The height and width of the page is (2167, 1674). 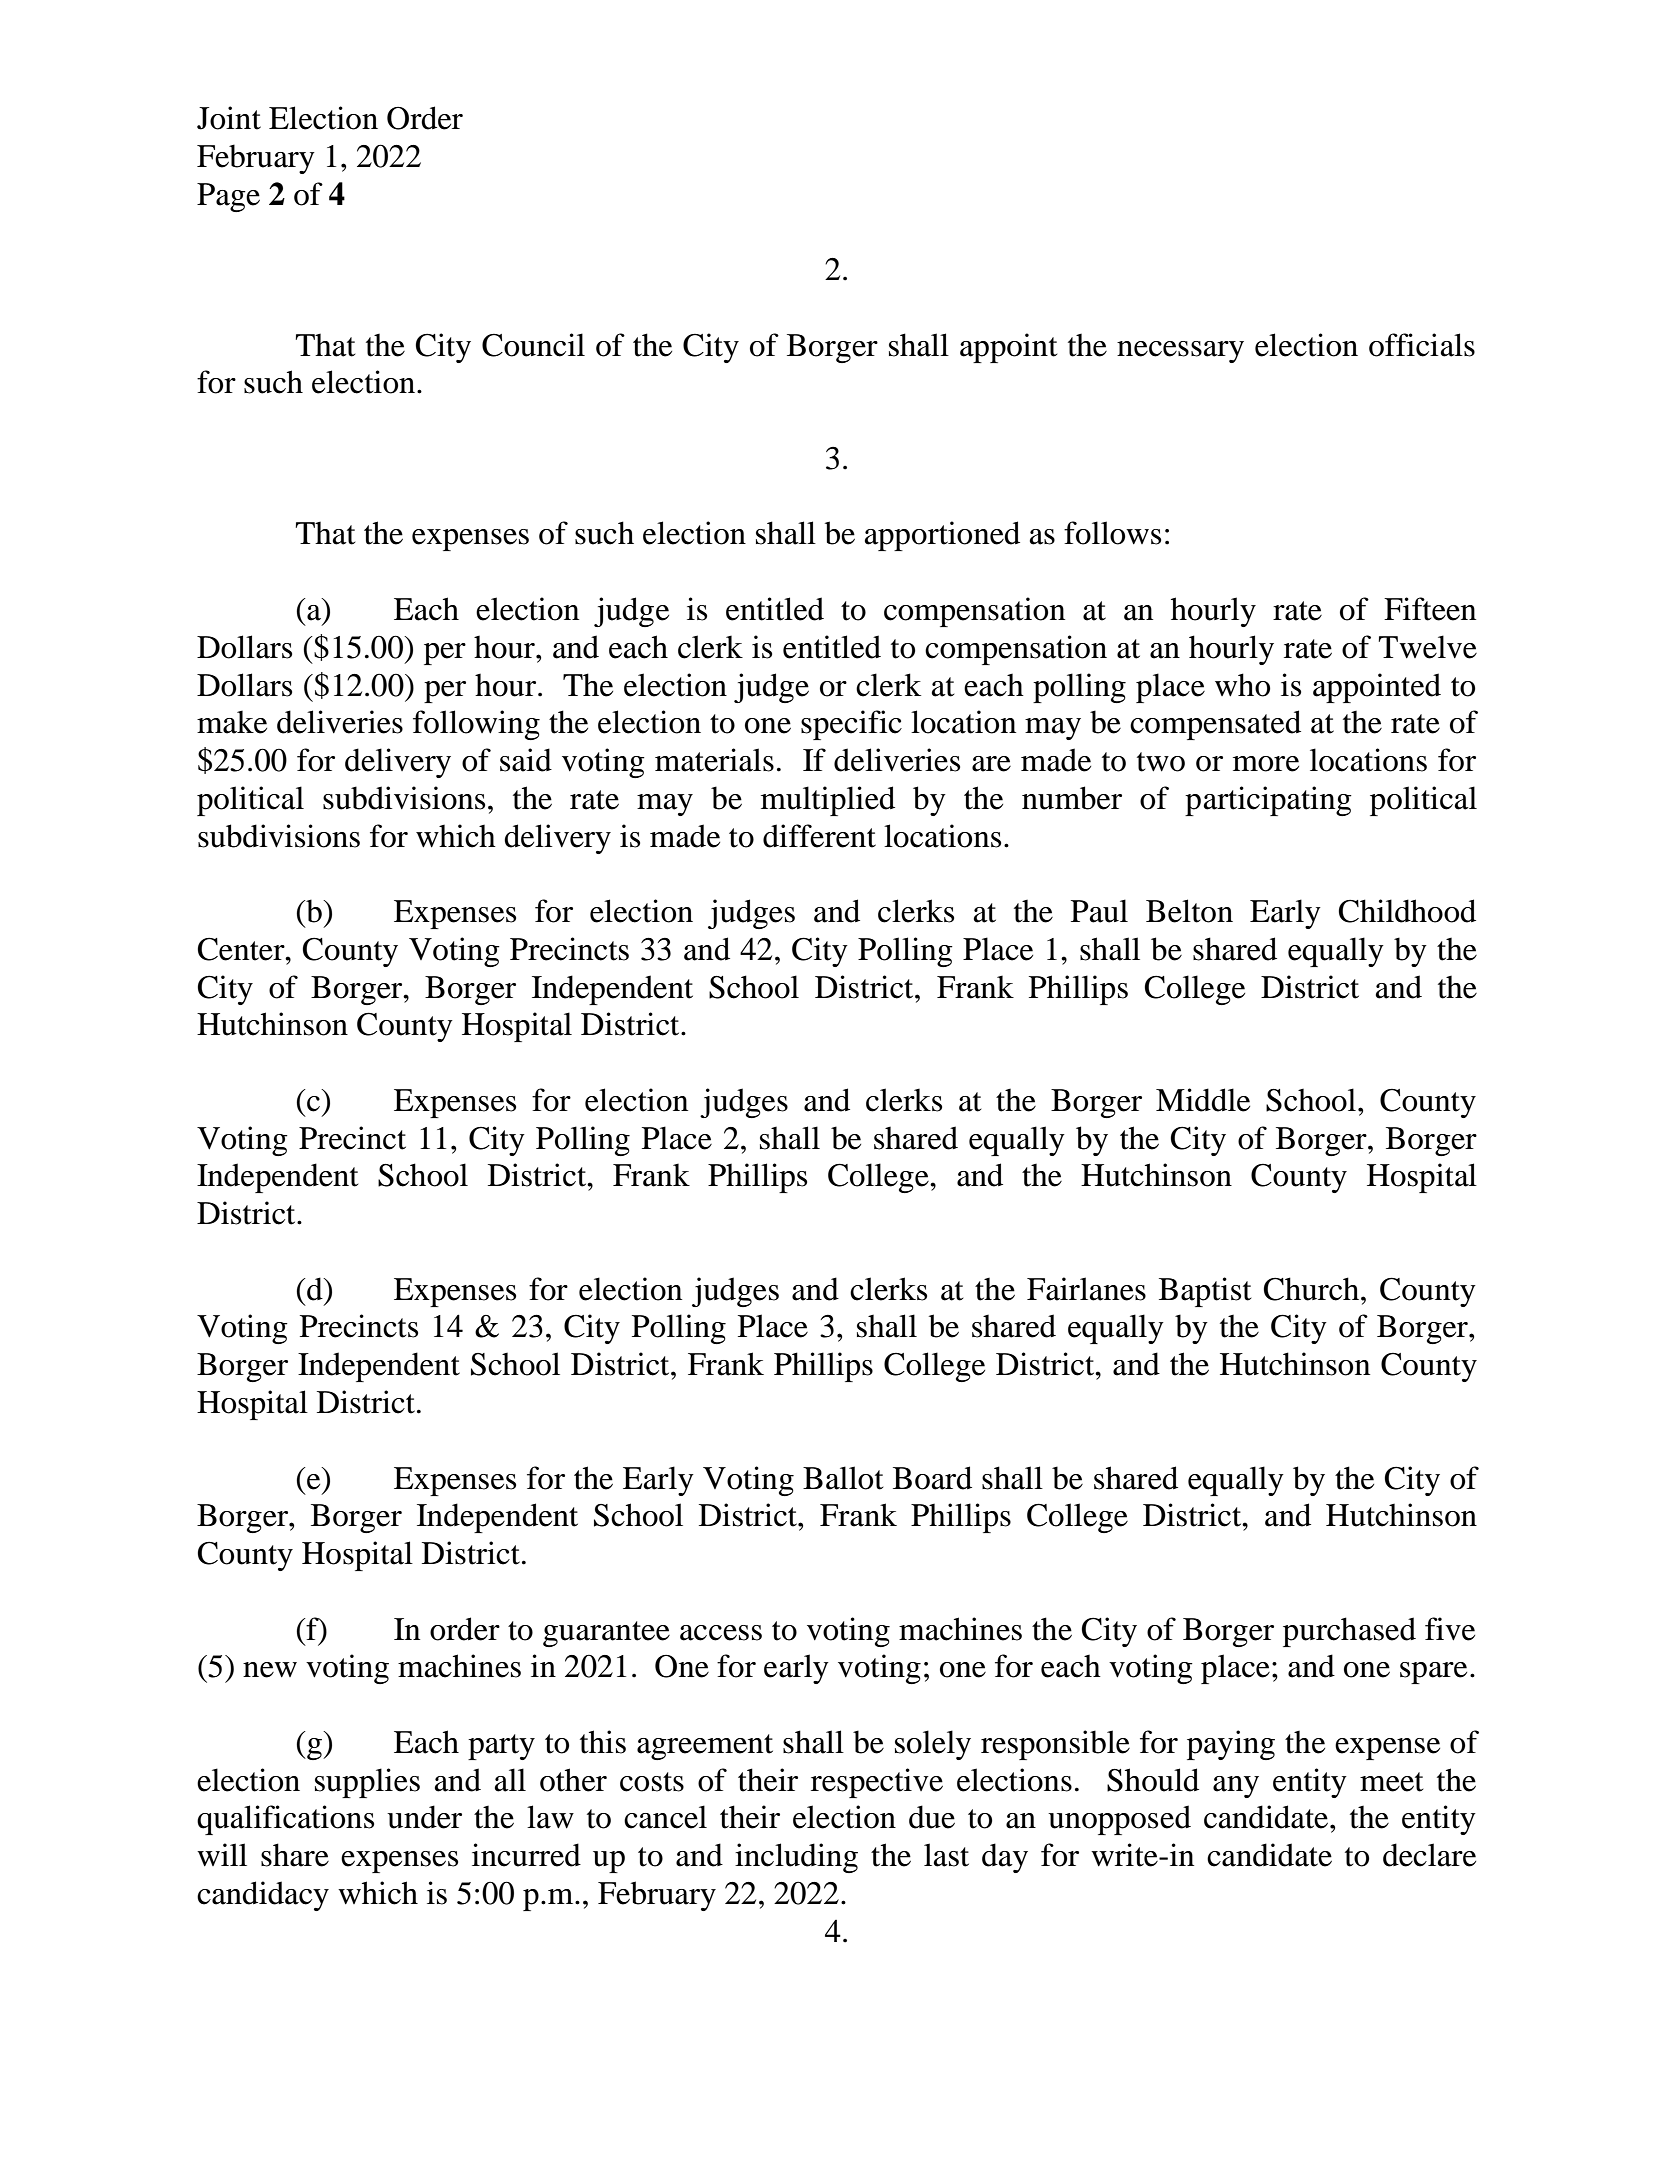 I want to click on Page, so click(x=228, y=197).
